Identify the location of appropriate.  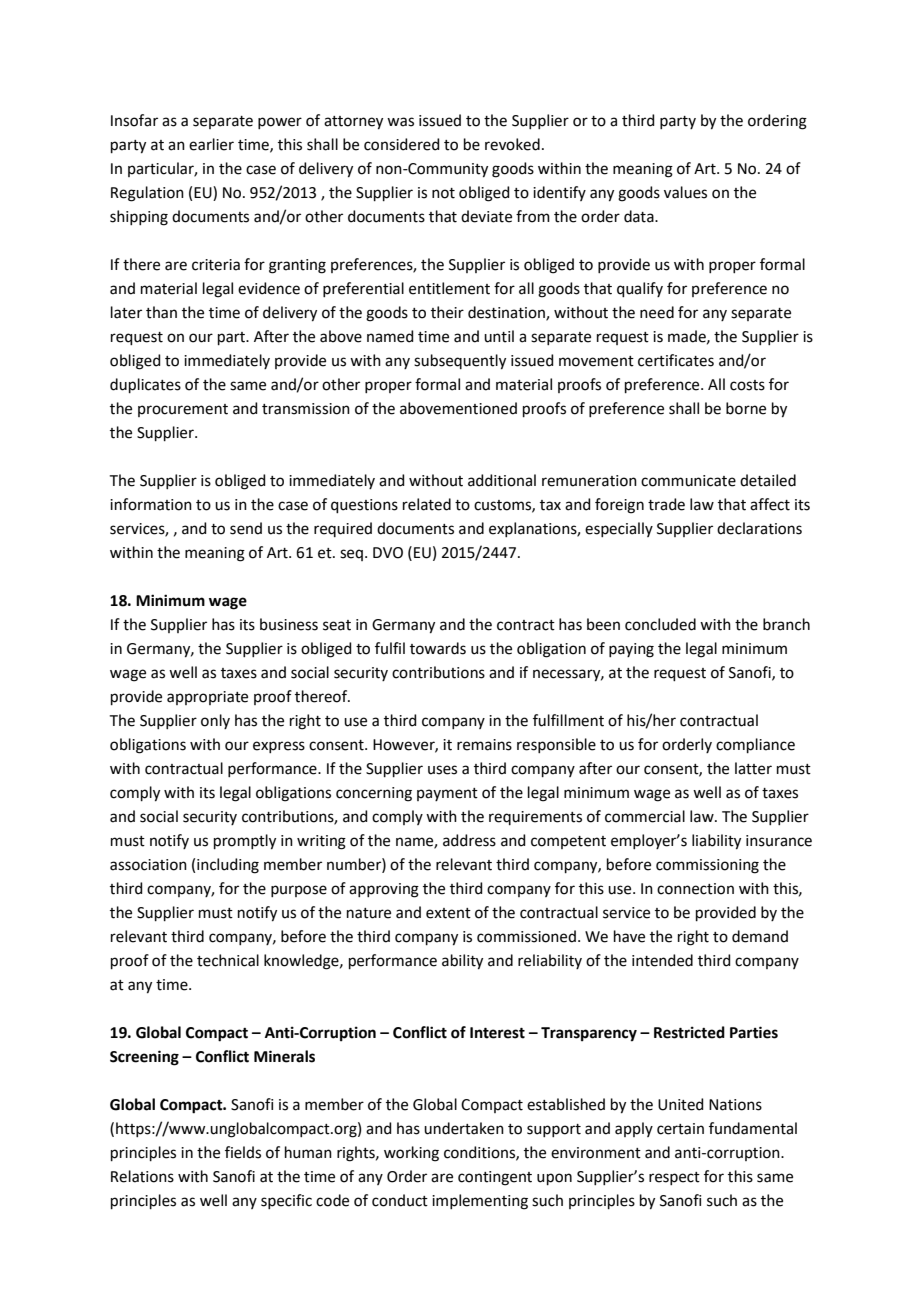
(207, 698).
